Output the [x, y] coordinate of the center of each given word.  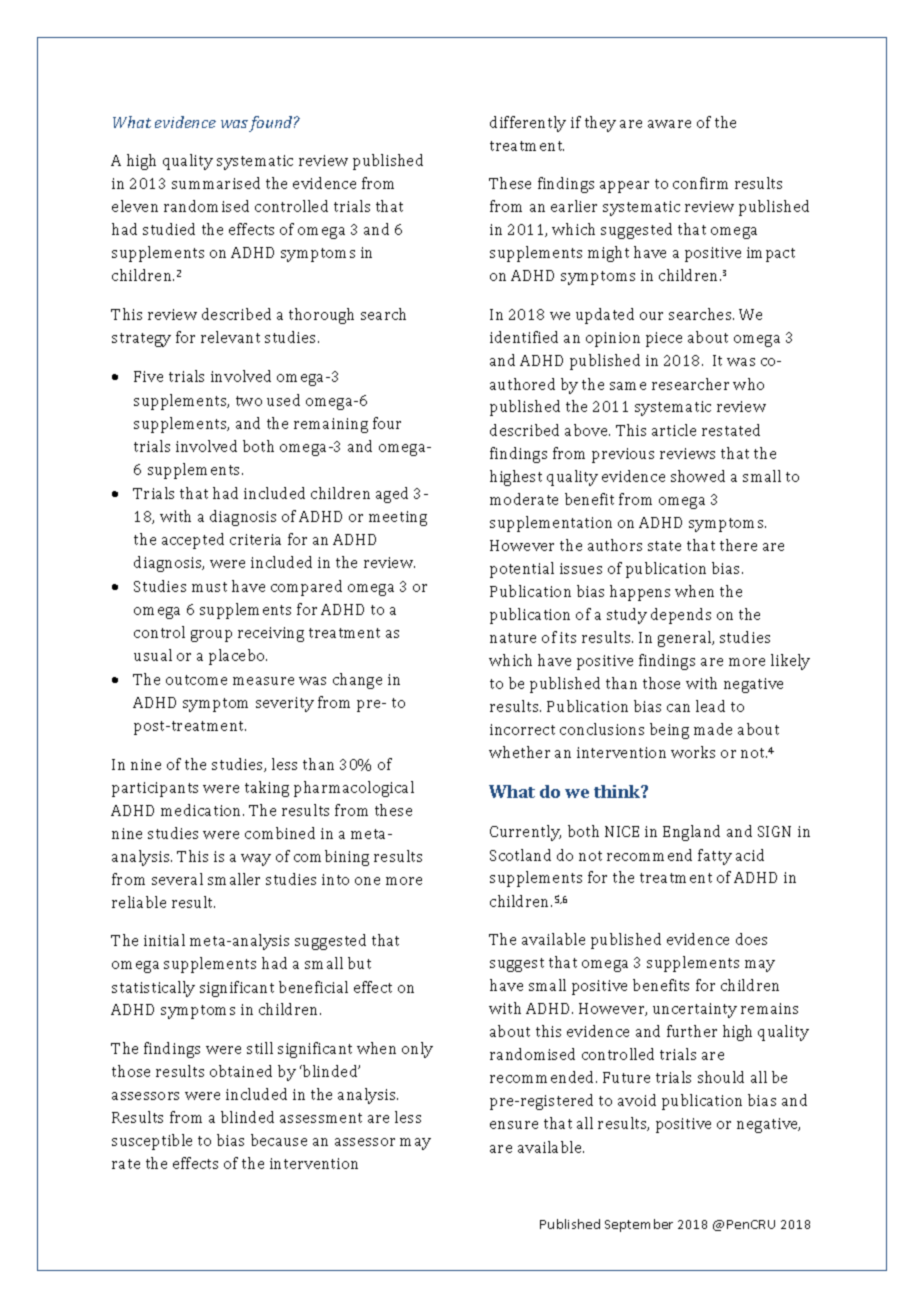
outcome [196, 680]
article [674, 430]
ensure [514, 1125]
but [359, 963]
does [751, 939]
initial [164, 940]
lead [710, 706]
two [249, 401]
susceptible [152, 1142]
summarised [216, 183]
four [387, 423]
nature [513, 638]
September [639, 1225]
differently [528, 124]
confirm [700, 183]
